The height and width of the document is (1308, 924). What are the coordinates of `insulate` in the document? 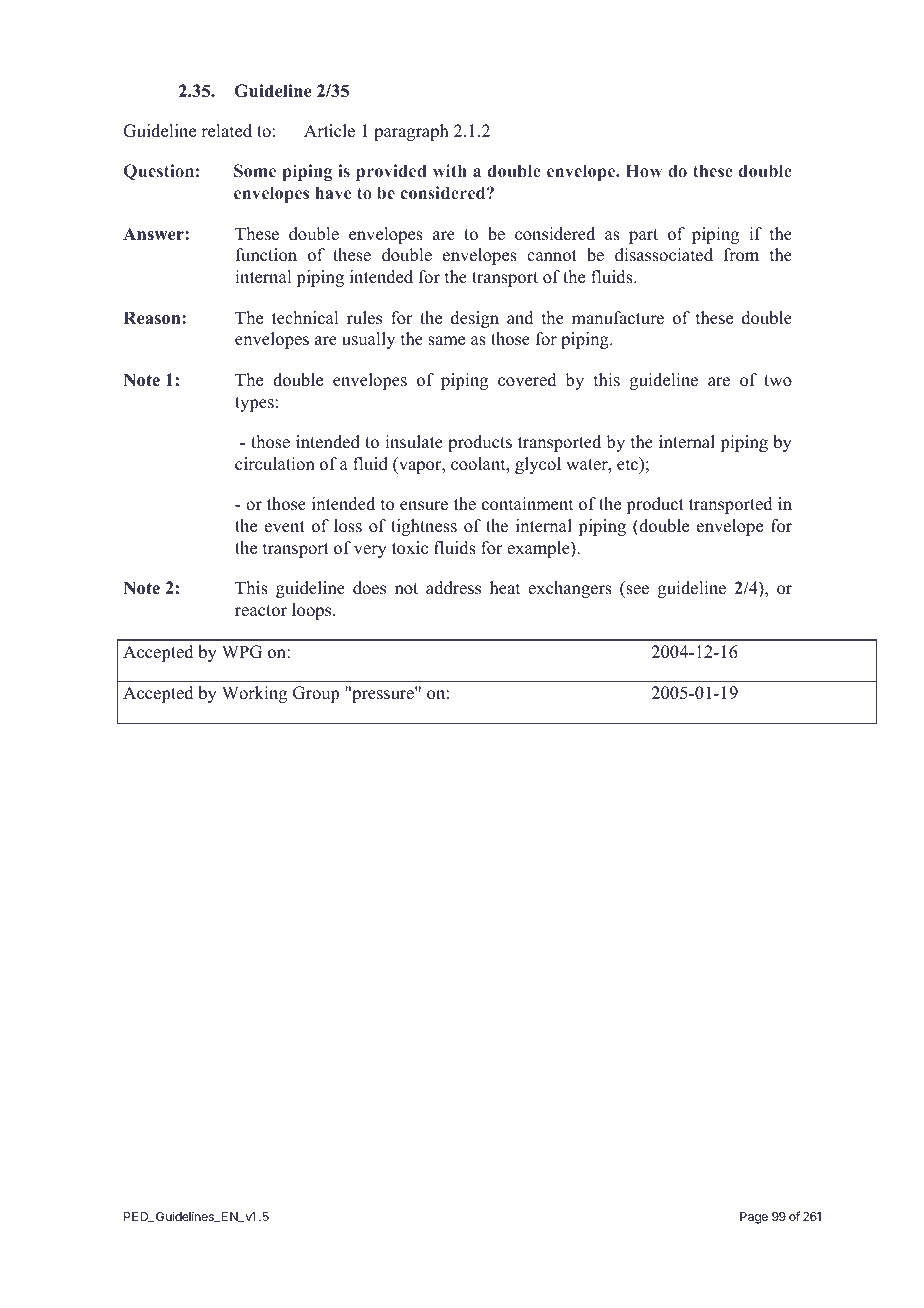 It's located at (414, 442).
